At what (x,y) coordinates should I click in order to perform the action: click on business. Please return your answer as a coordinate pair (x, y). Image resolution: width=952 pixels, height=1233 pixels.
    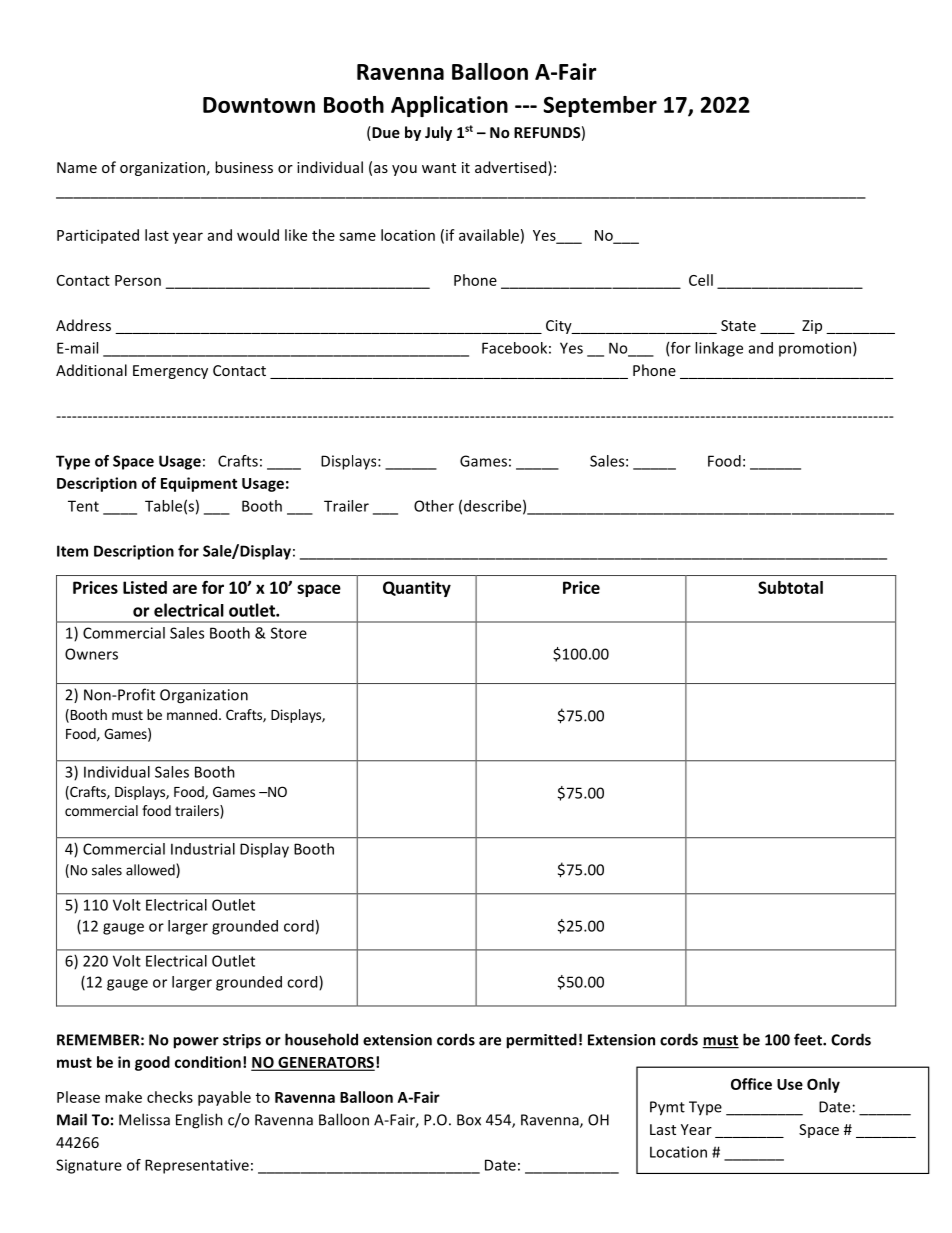
    Looking at the image, I should click on (244, 167).
